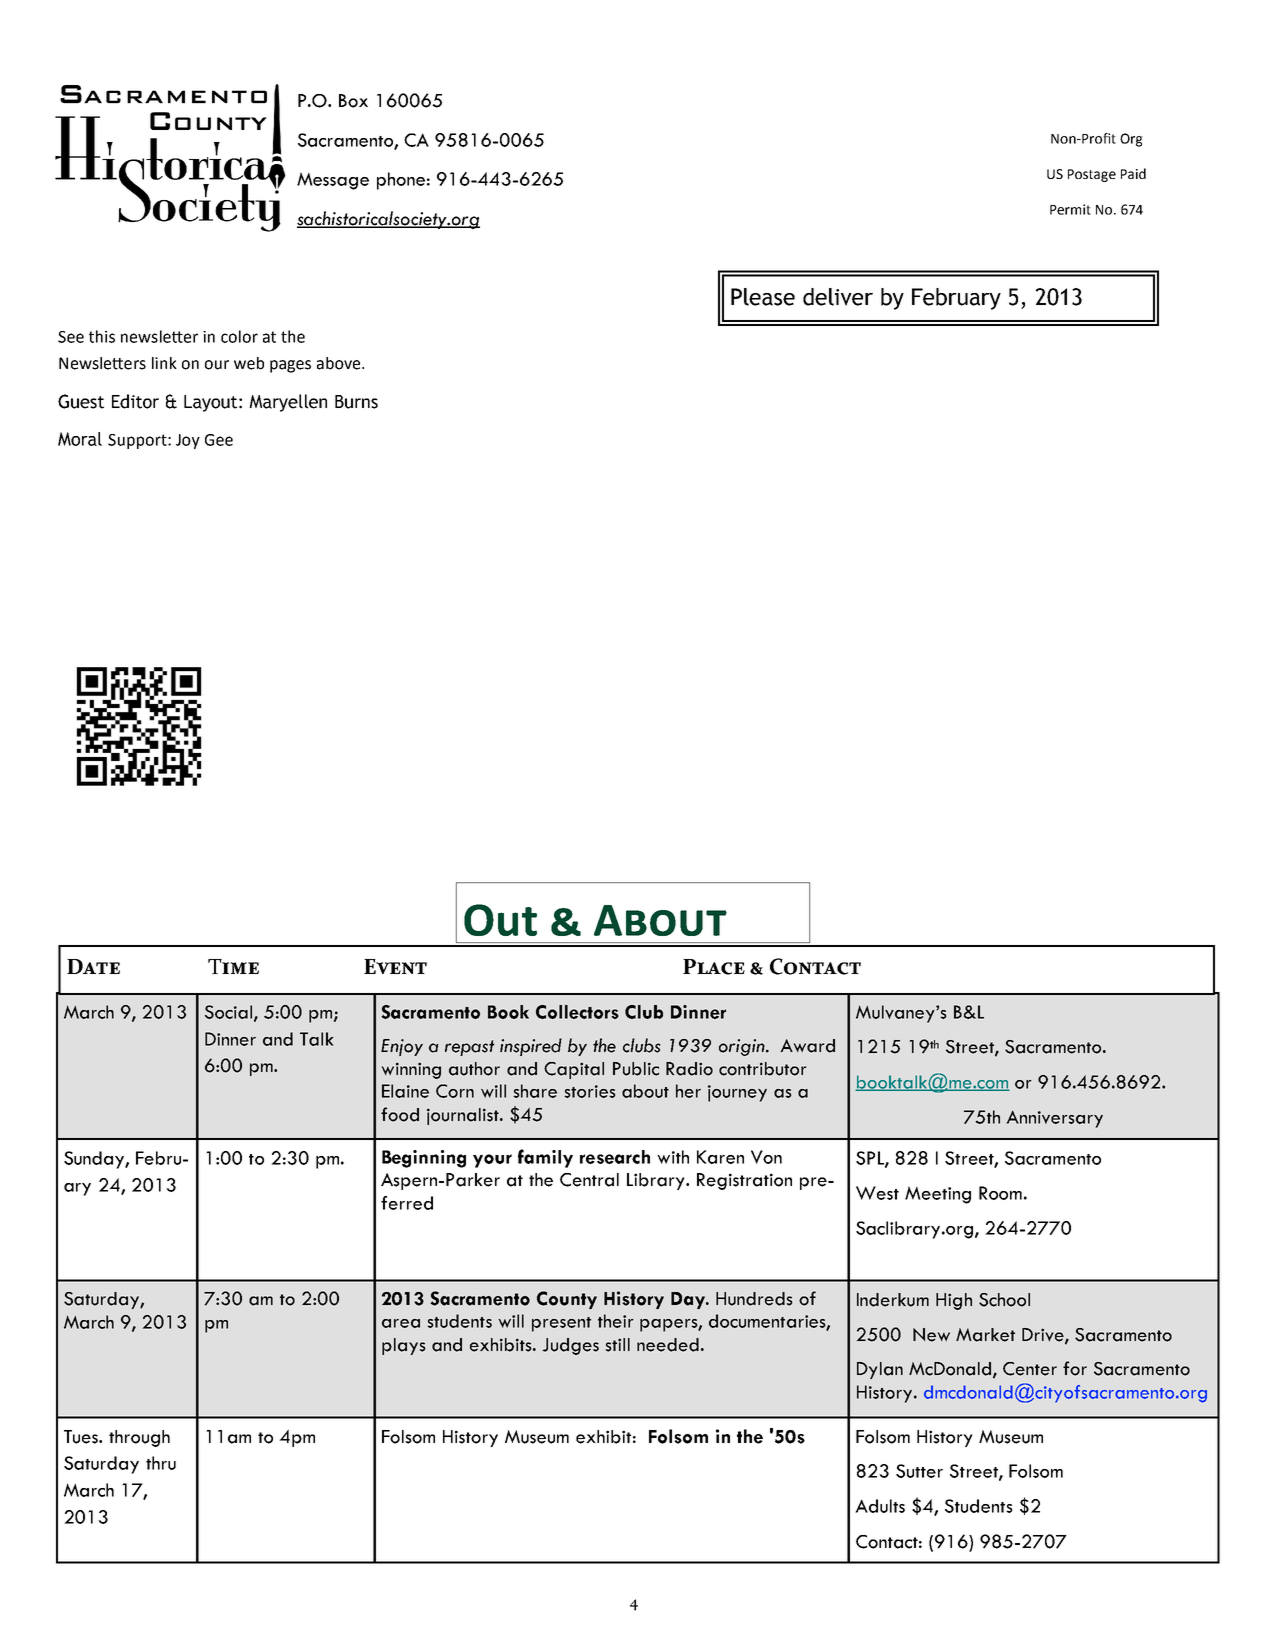 This document has height=1641, width=1268. Describe the element at coordinates (161, 1463) in the document. I see `thru` at that location.
